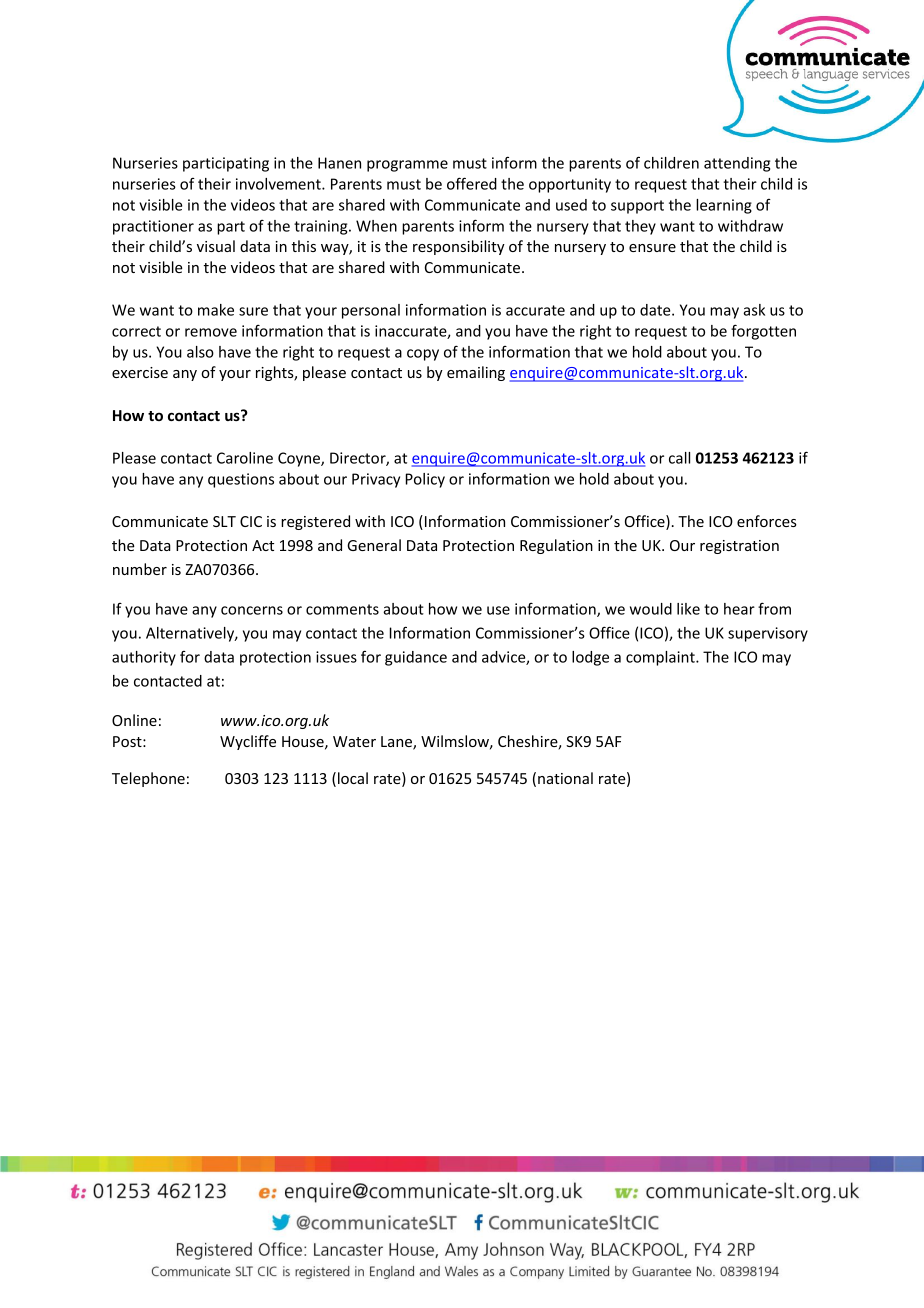  What do you see at coordinates (200, 352) in the page?
I see `also` at bounding box center [200, 352].
